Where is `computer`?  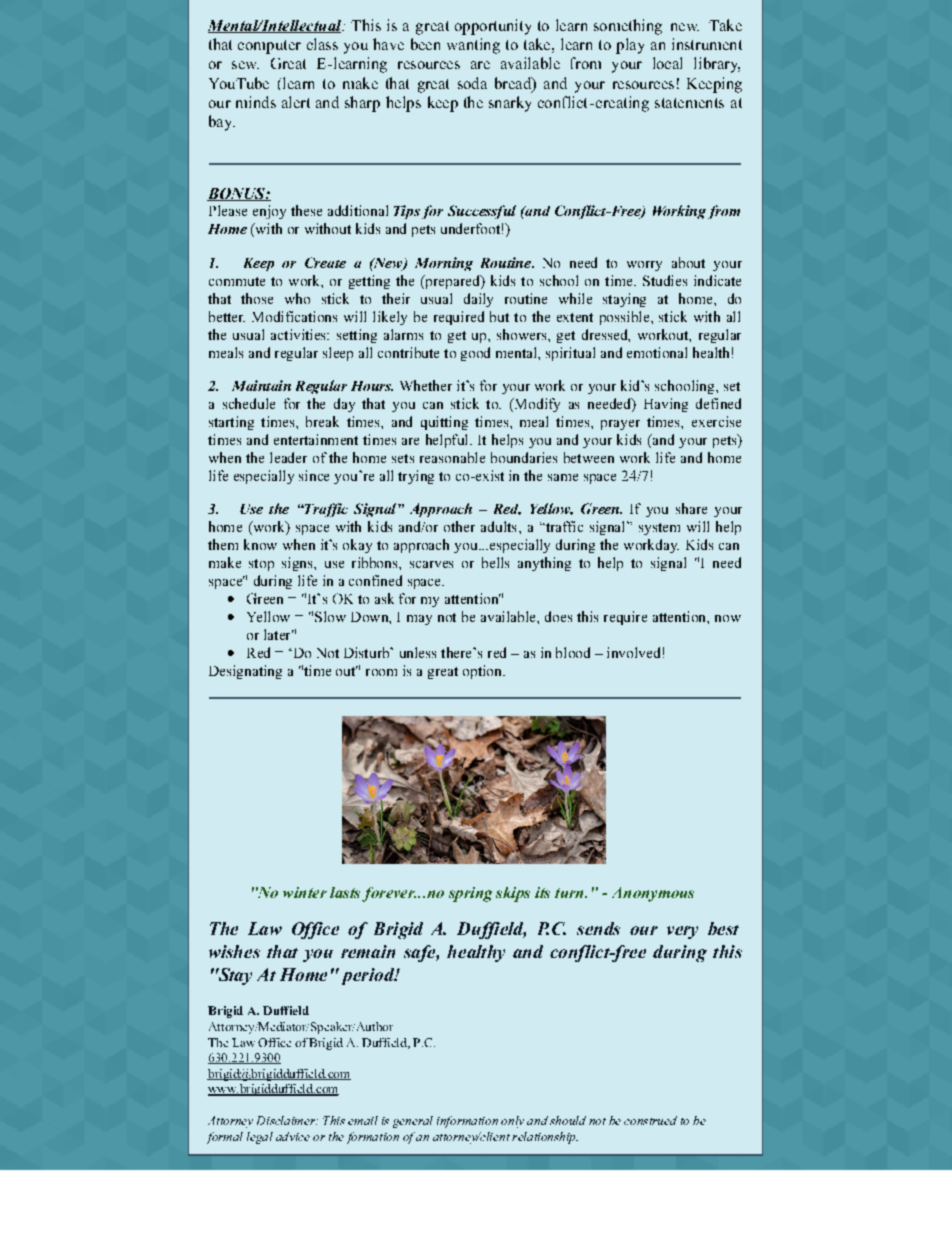 computer is located at coordinates (269, 47).
